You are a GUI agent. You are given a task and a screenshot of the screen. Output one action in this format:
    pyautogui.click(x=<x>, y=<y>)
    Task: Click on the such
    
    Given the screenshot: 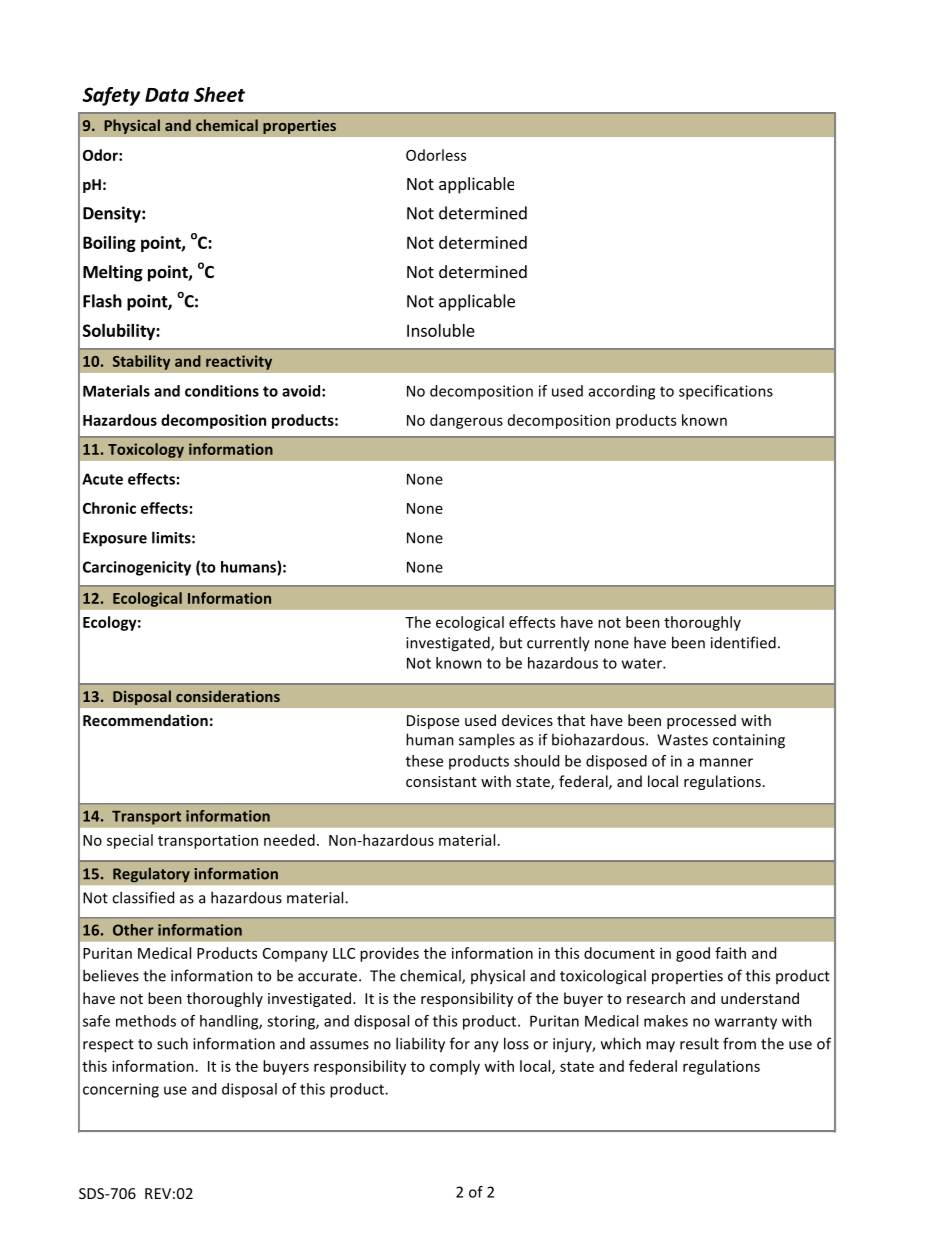 What is the action you would take?
    pyautogui.click(x=172, y=1043)
